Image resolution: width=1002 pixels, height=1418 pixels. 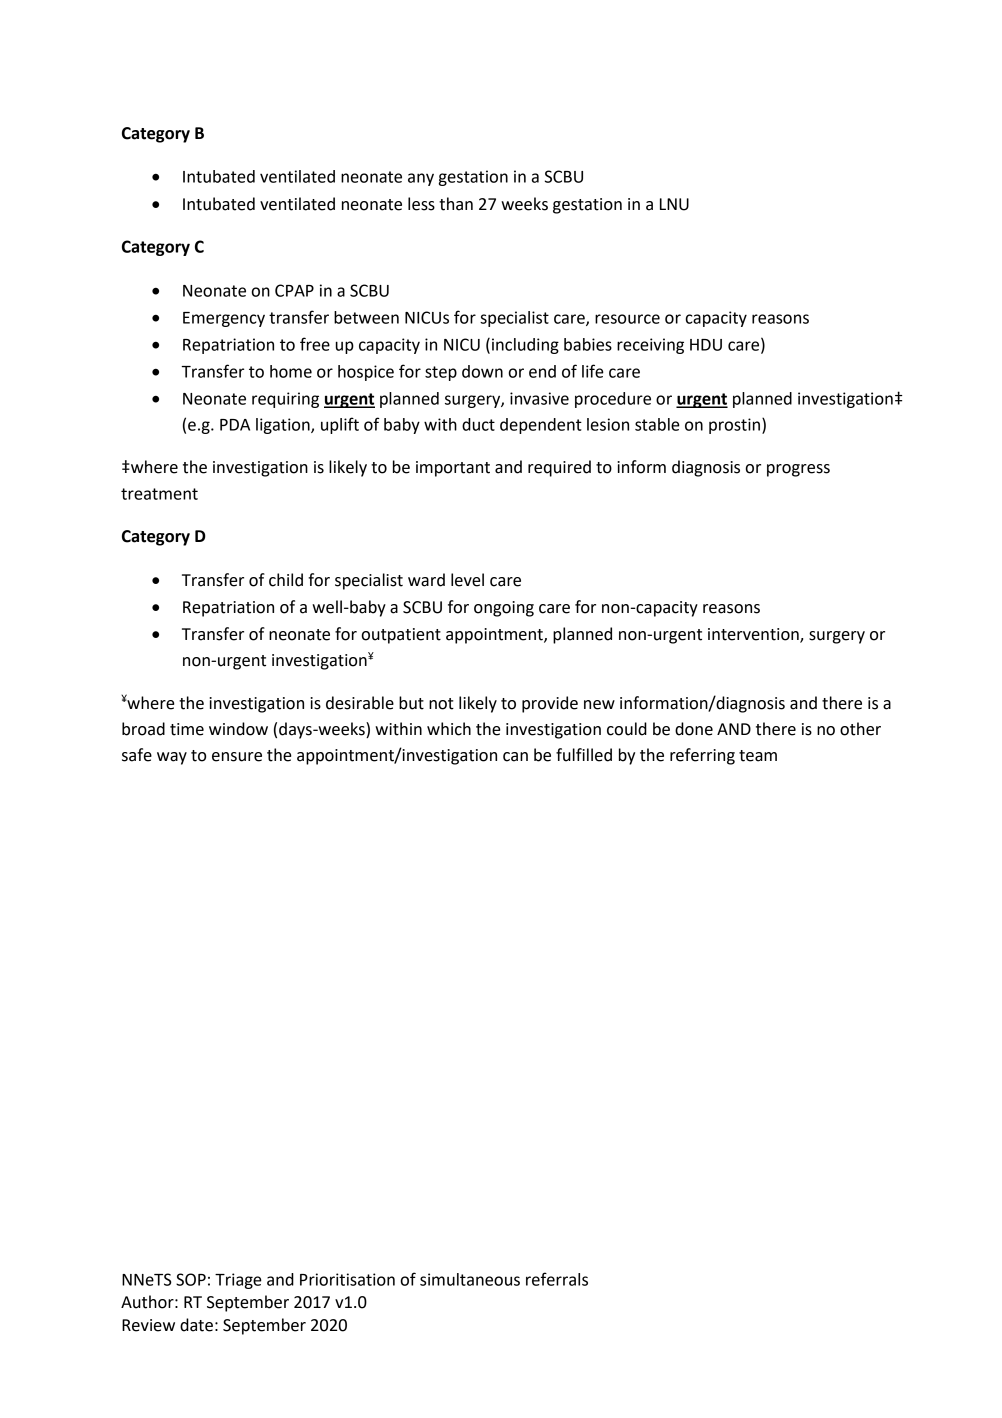 I want to click on SOP, so click(x=191, y=1279).
